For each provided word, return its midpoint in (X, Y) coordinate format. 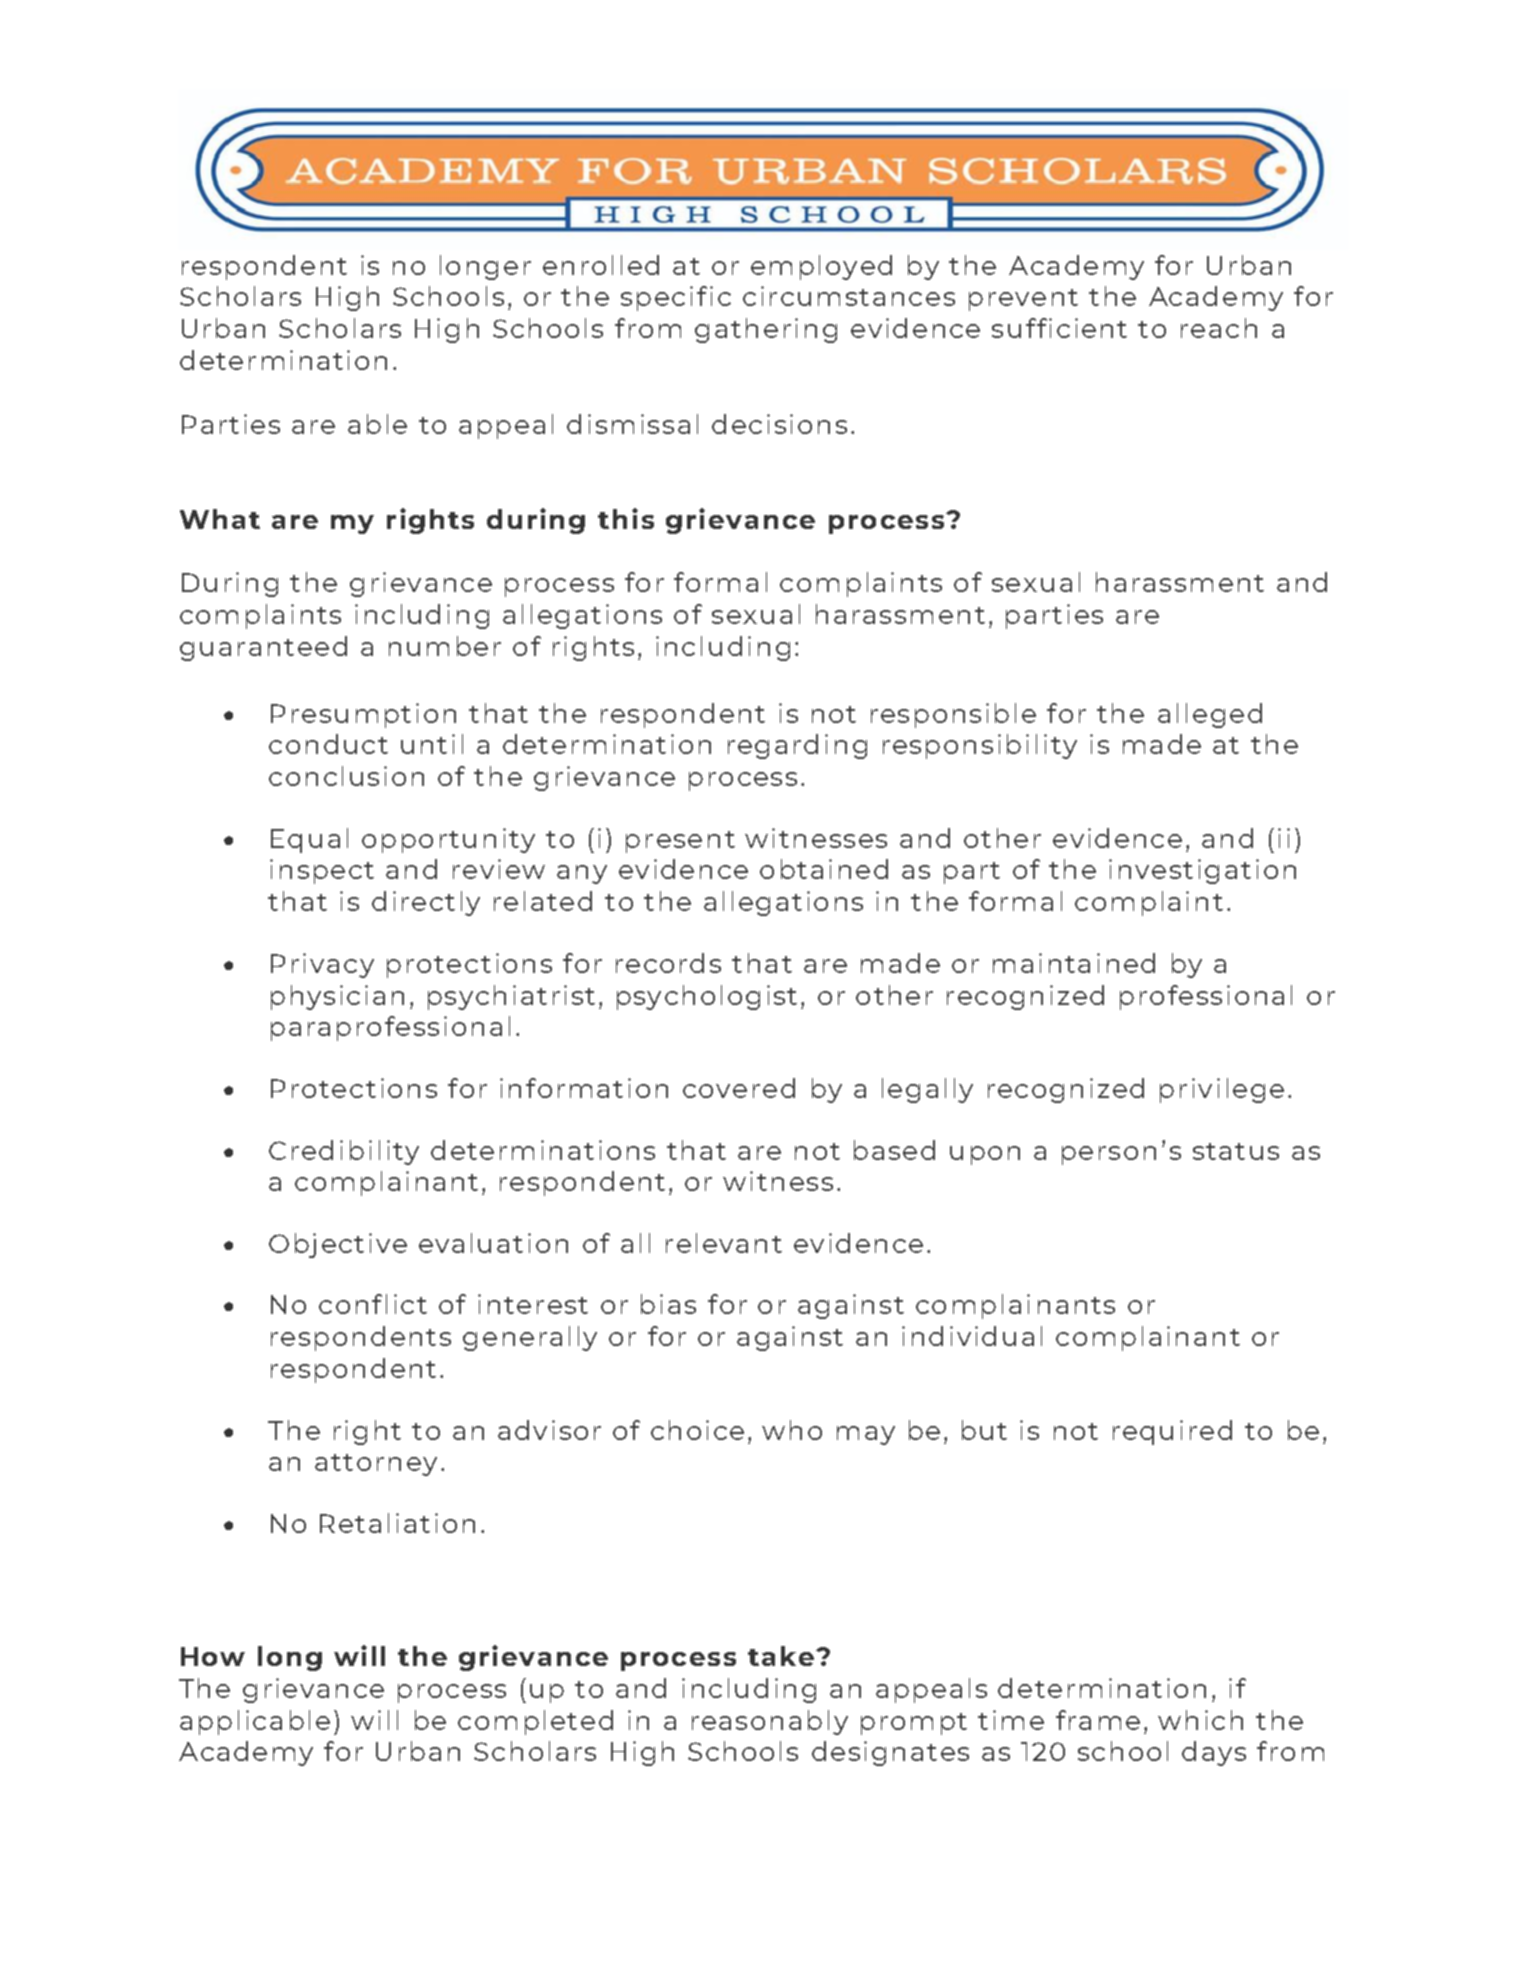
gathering (766, 330)
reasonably (770, 1722)
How (213, 1656)
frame (1098, 1720)
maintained (1074, 963)
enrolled (601, 265)
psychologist (707, 997)
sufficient (1059, 328)
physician (337, 997)
